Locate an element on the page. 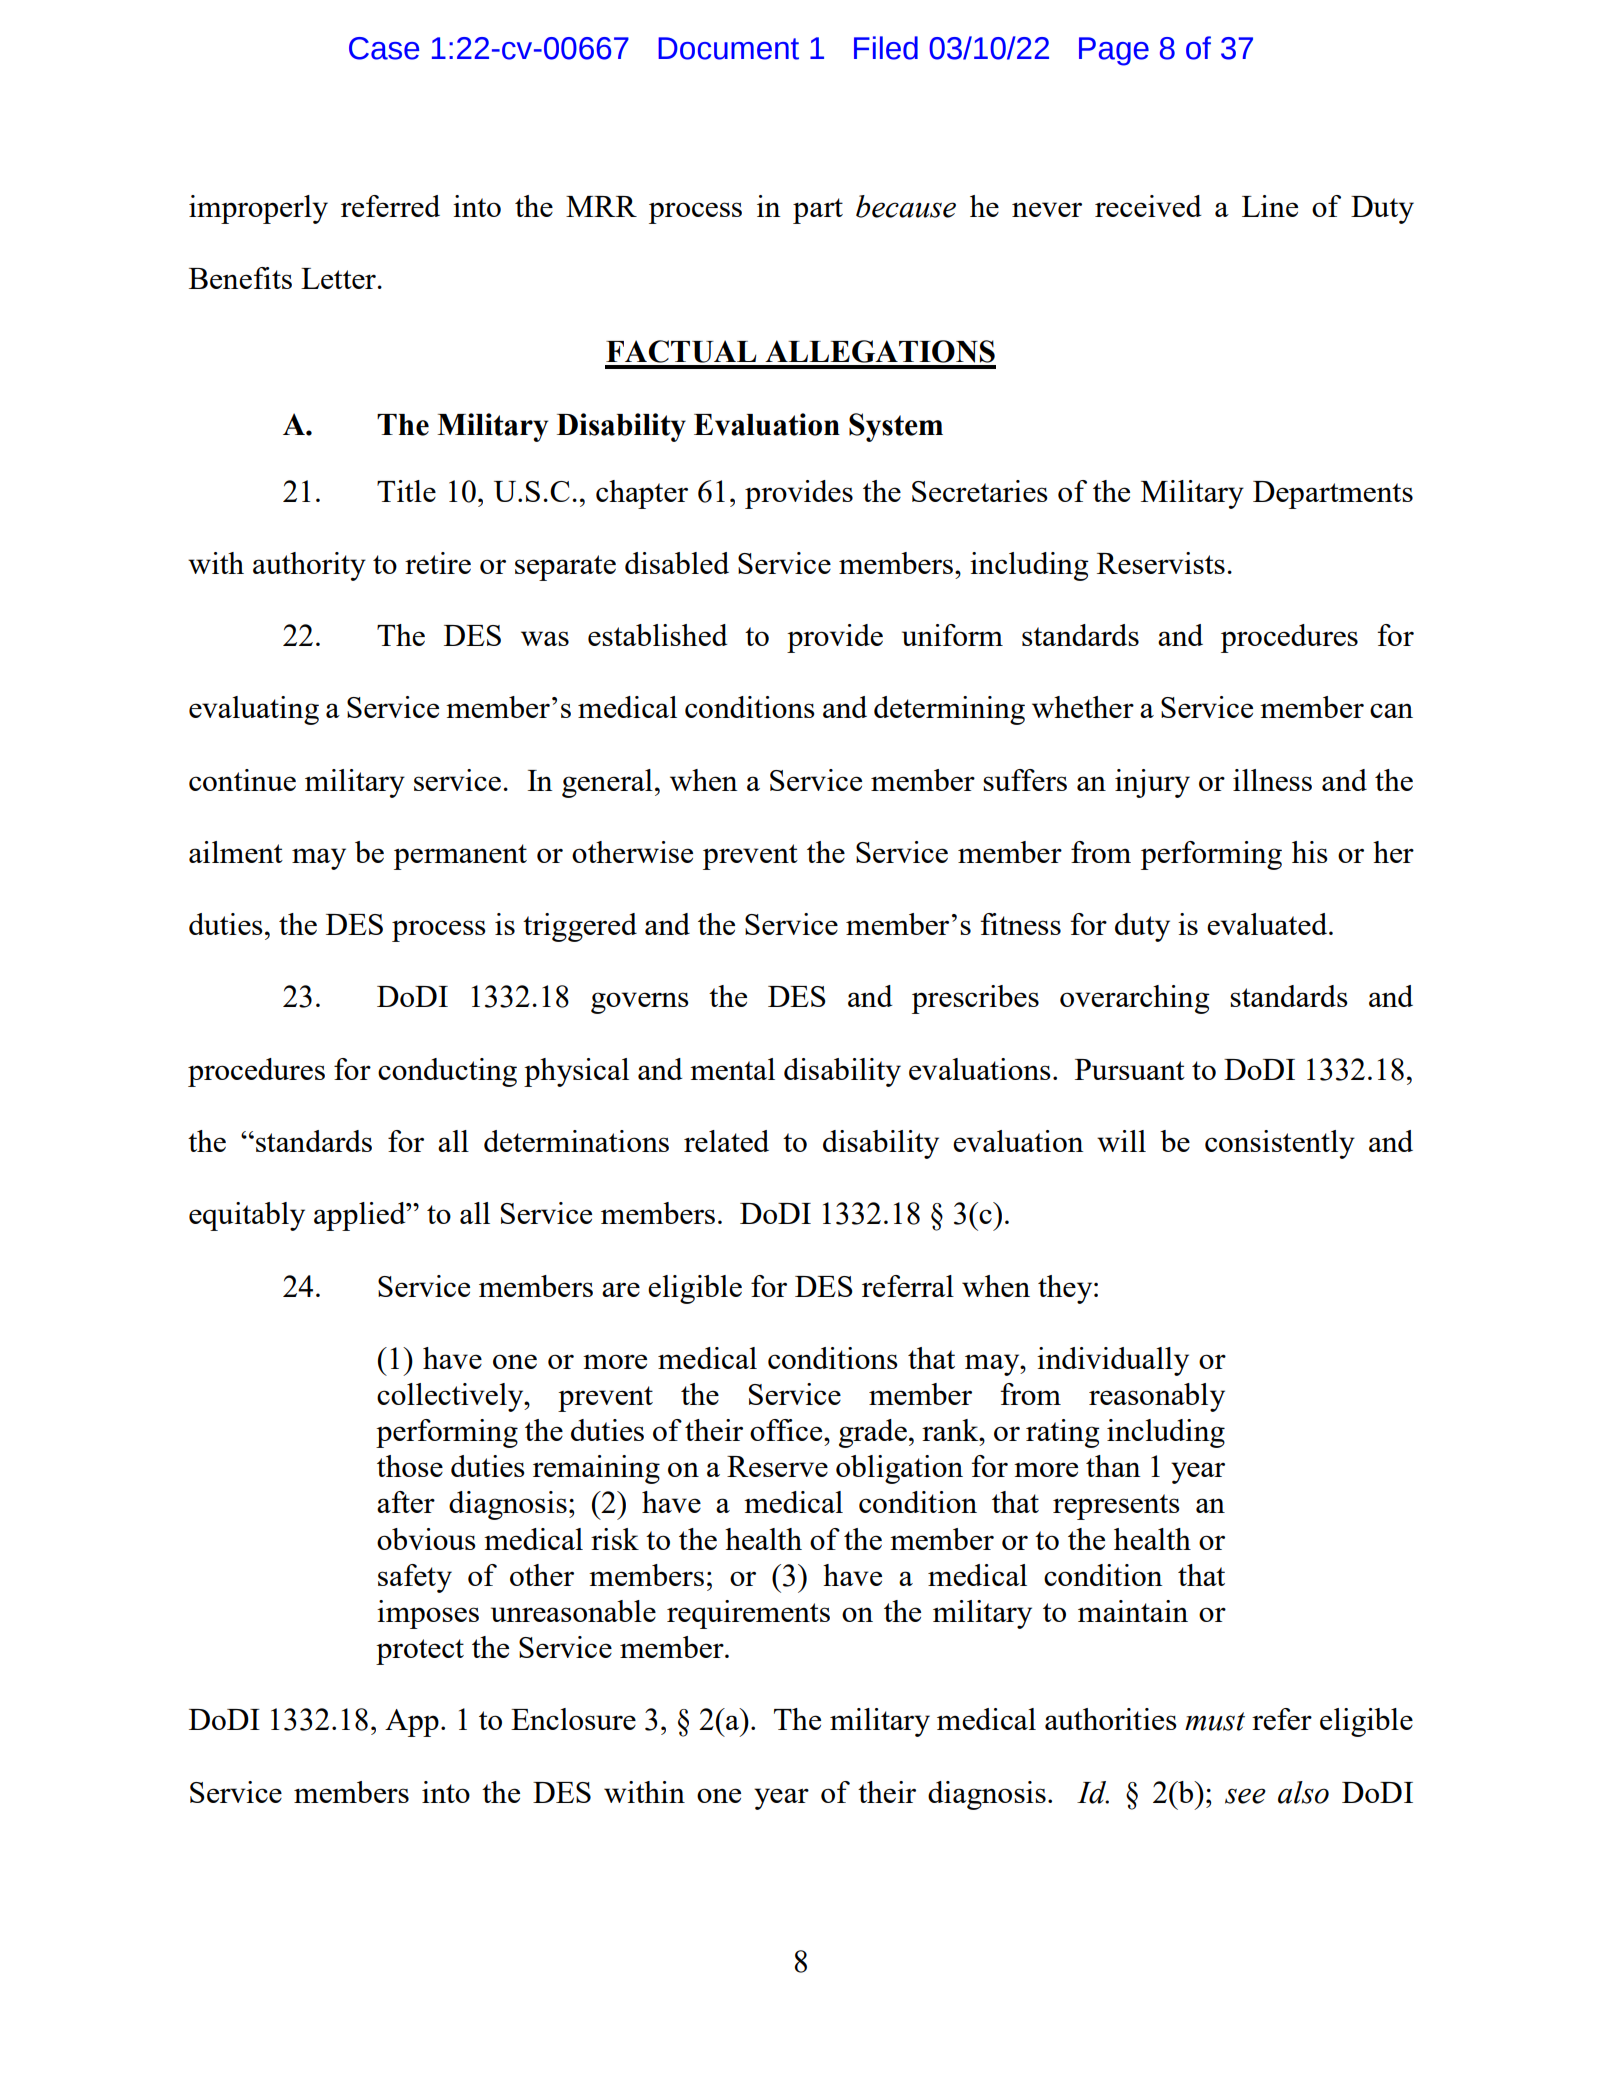 The image size is (1602, 2074). consistently is located at coordinates (1280, 1144).
